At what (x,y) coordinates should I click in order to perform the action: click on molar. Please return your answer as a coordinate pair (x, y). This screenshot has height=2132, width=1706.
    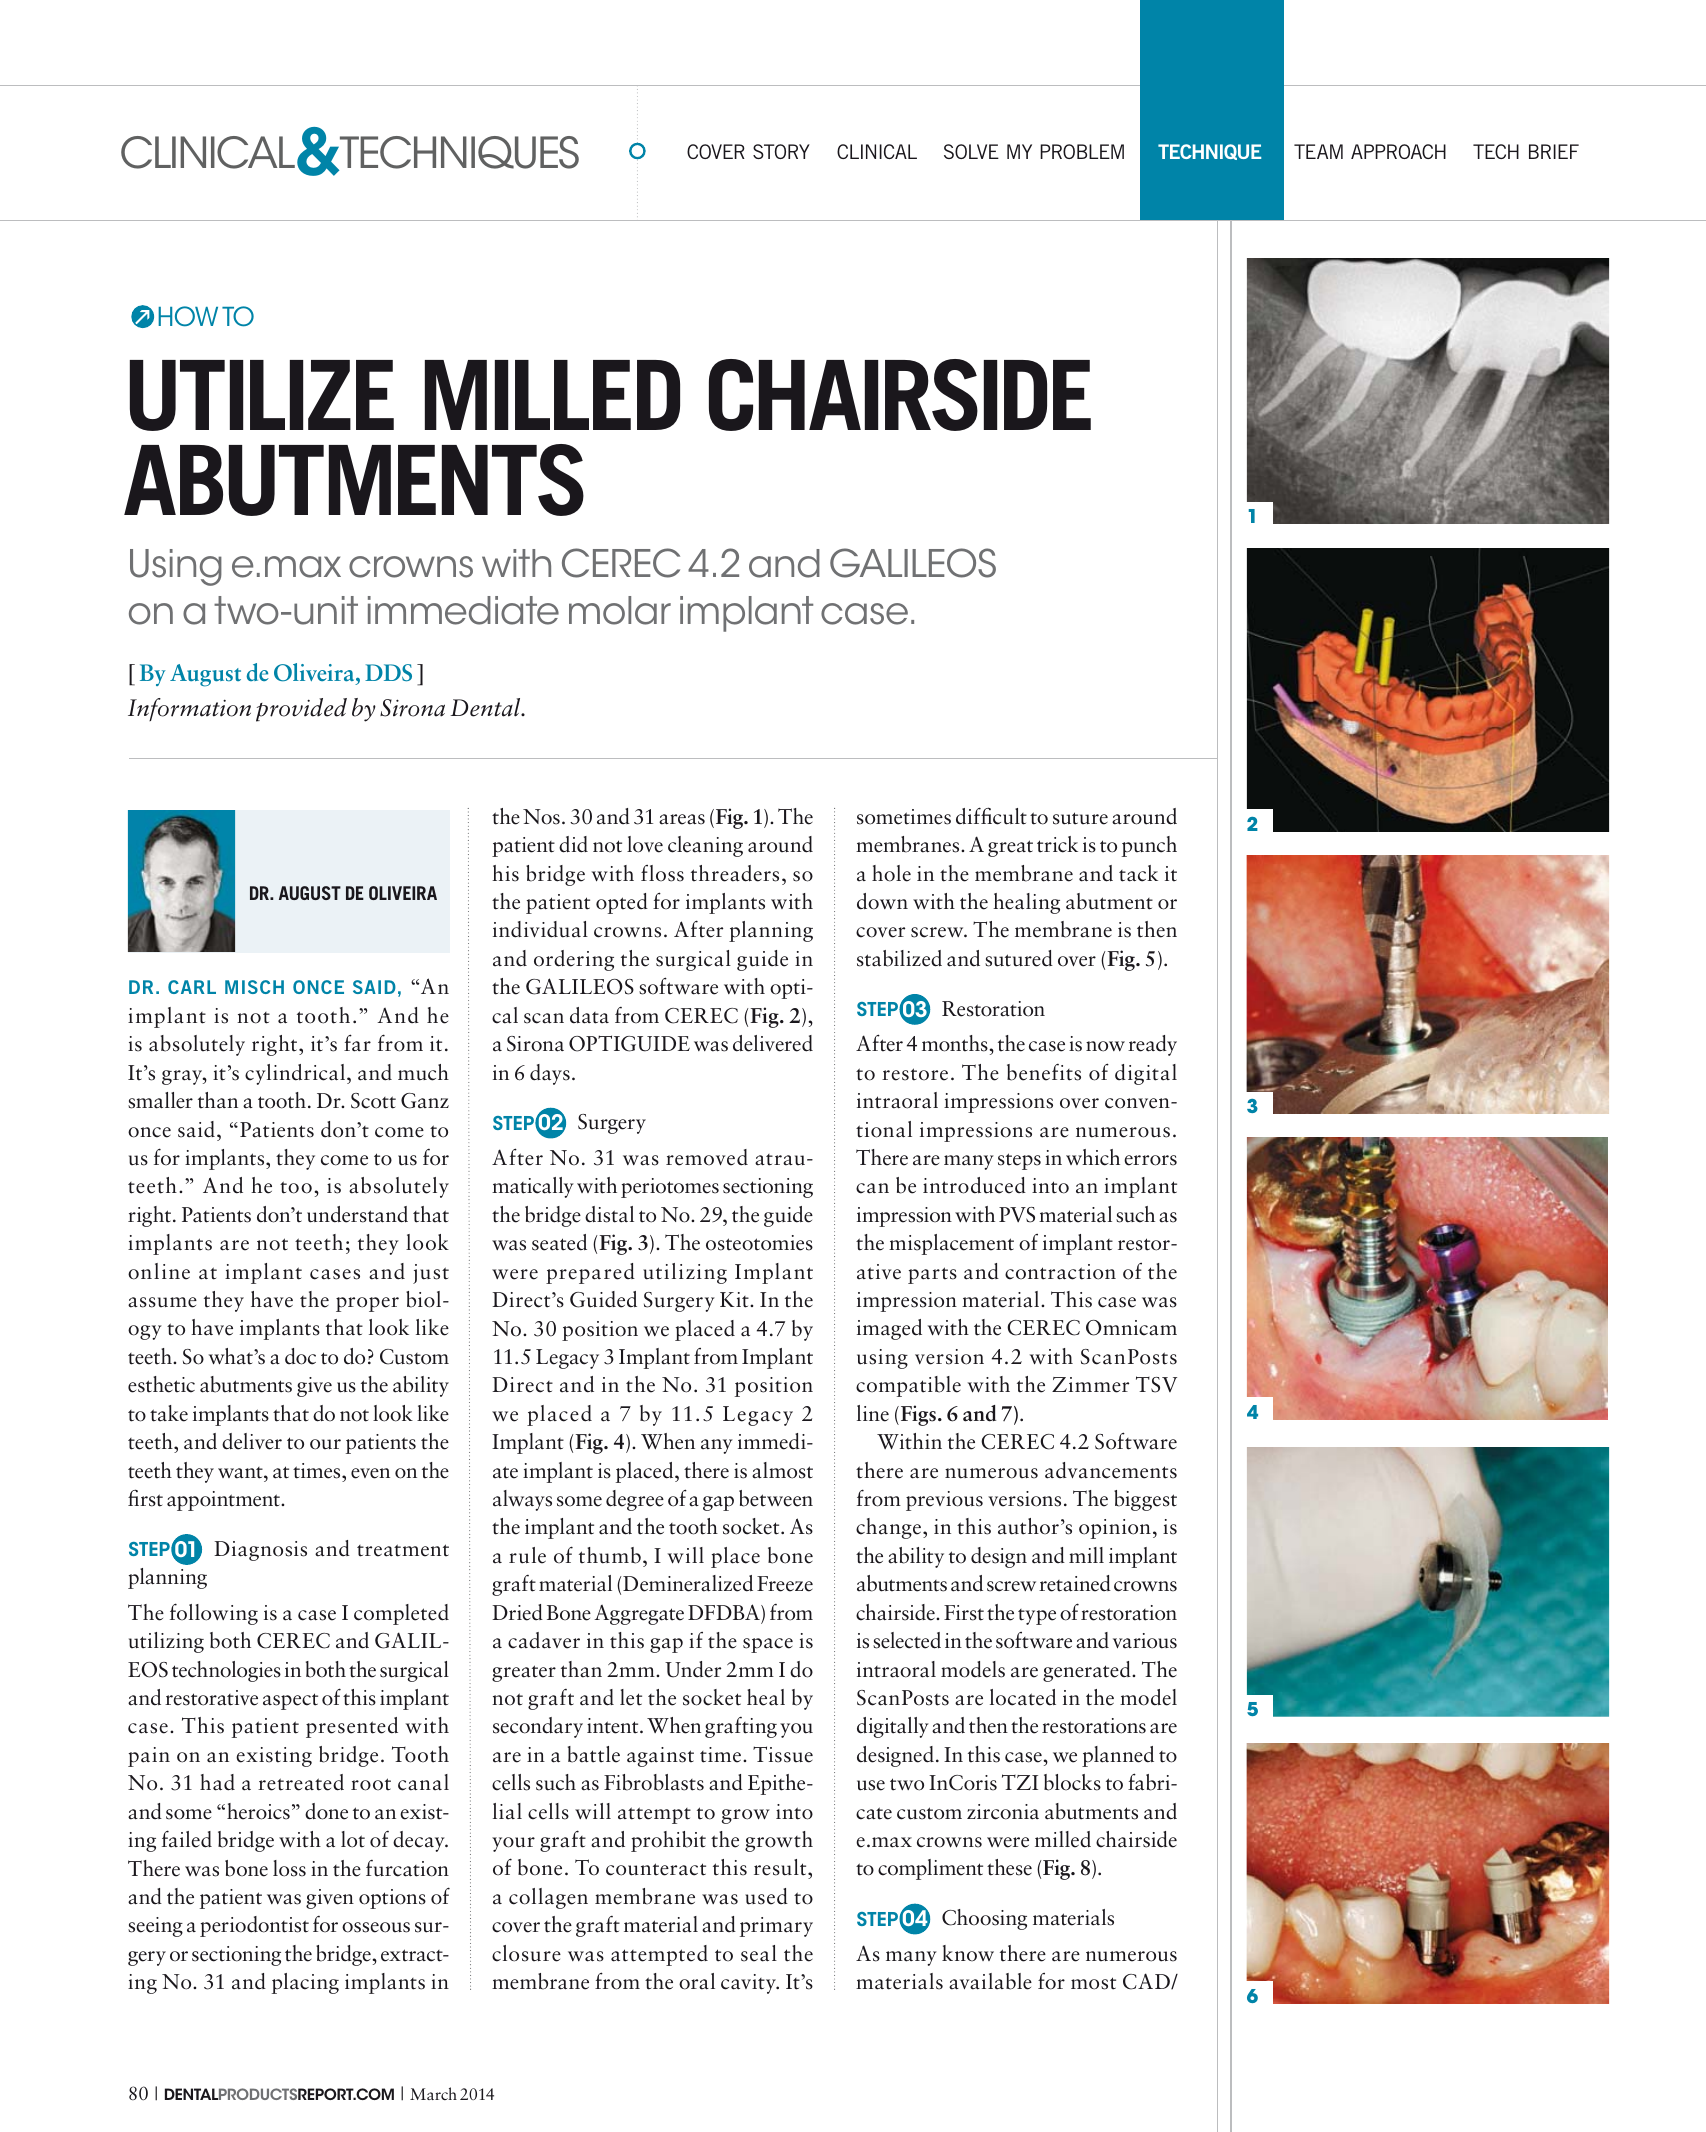
    Looking at the image, I should click on (620, 610).
